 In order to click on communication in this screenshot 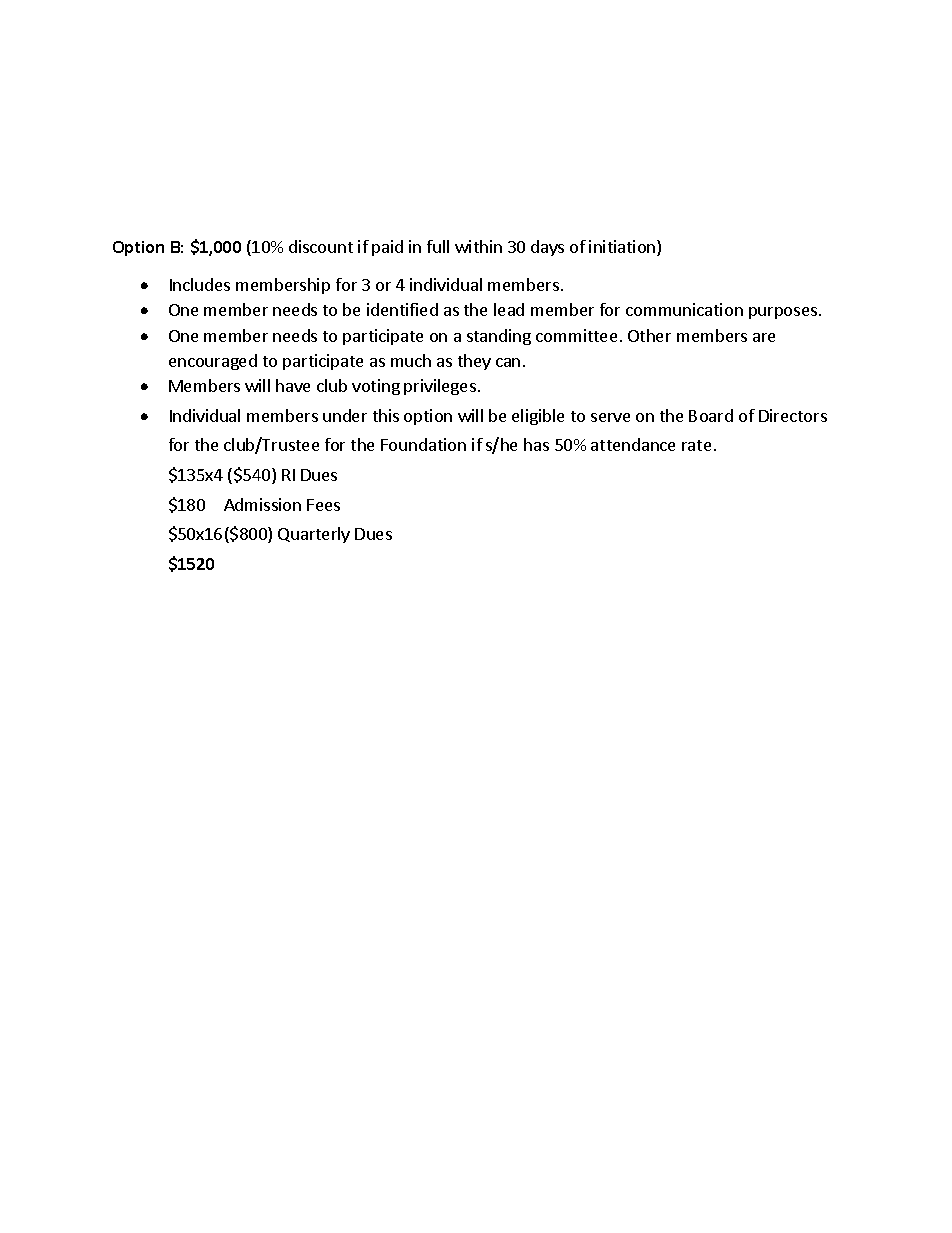, I will do `click(684, 309)`.
